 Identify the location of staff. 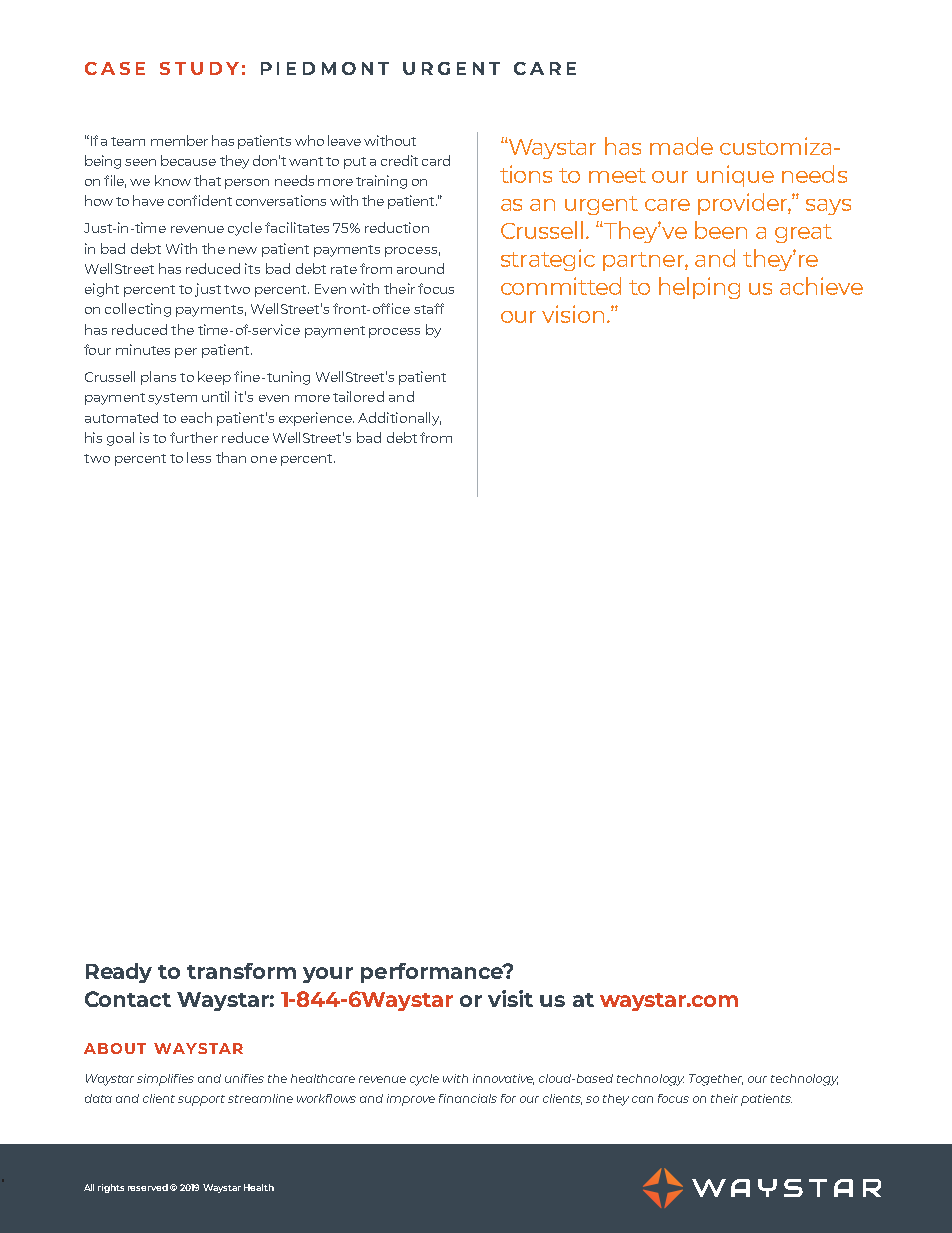
(429, 308).
